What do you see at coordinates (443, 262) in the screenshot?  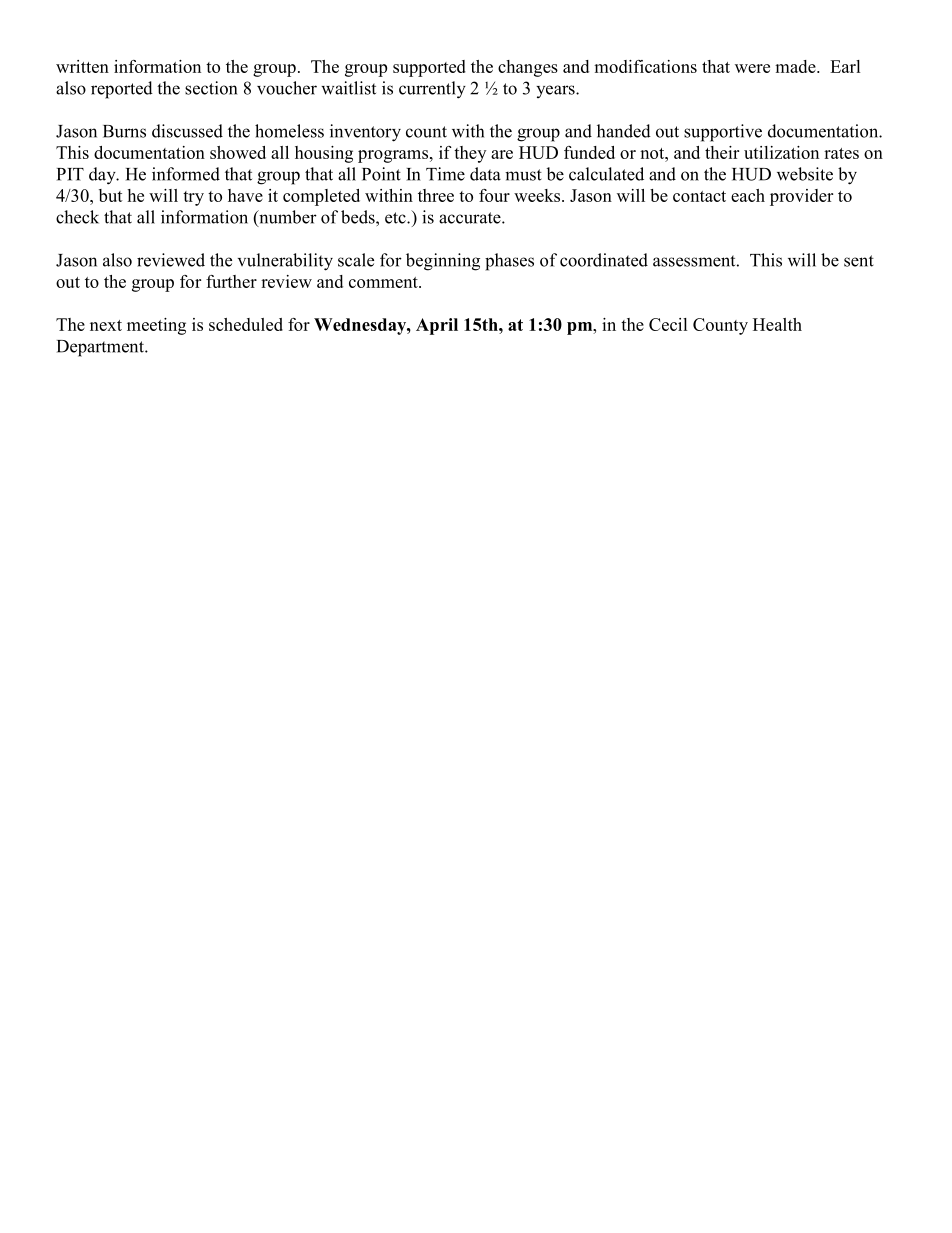 I see `beginning` at bounding box center [443, 262].
